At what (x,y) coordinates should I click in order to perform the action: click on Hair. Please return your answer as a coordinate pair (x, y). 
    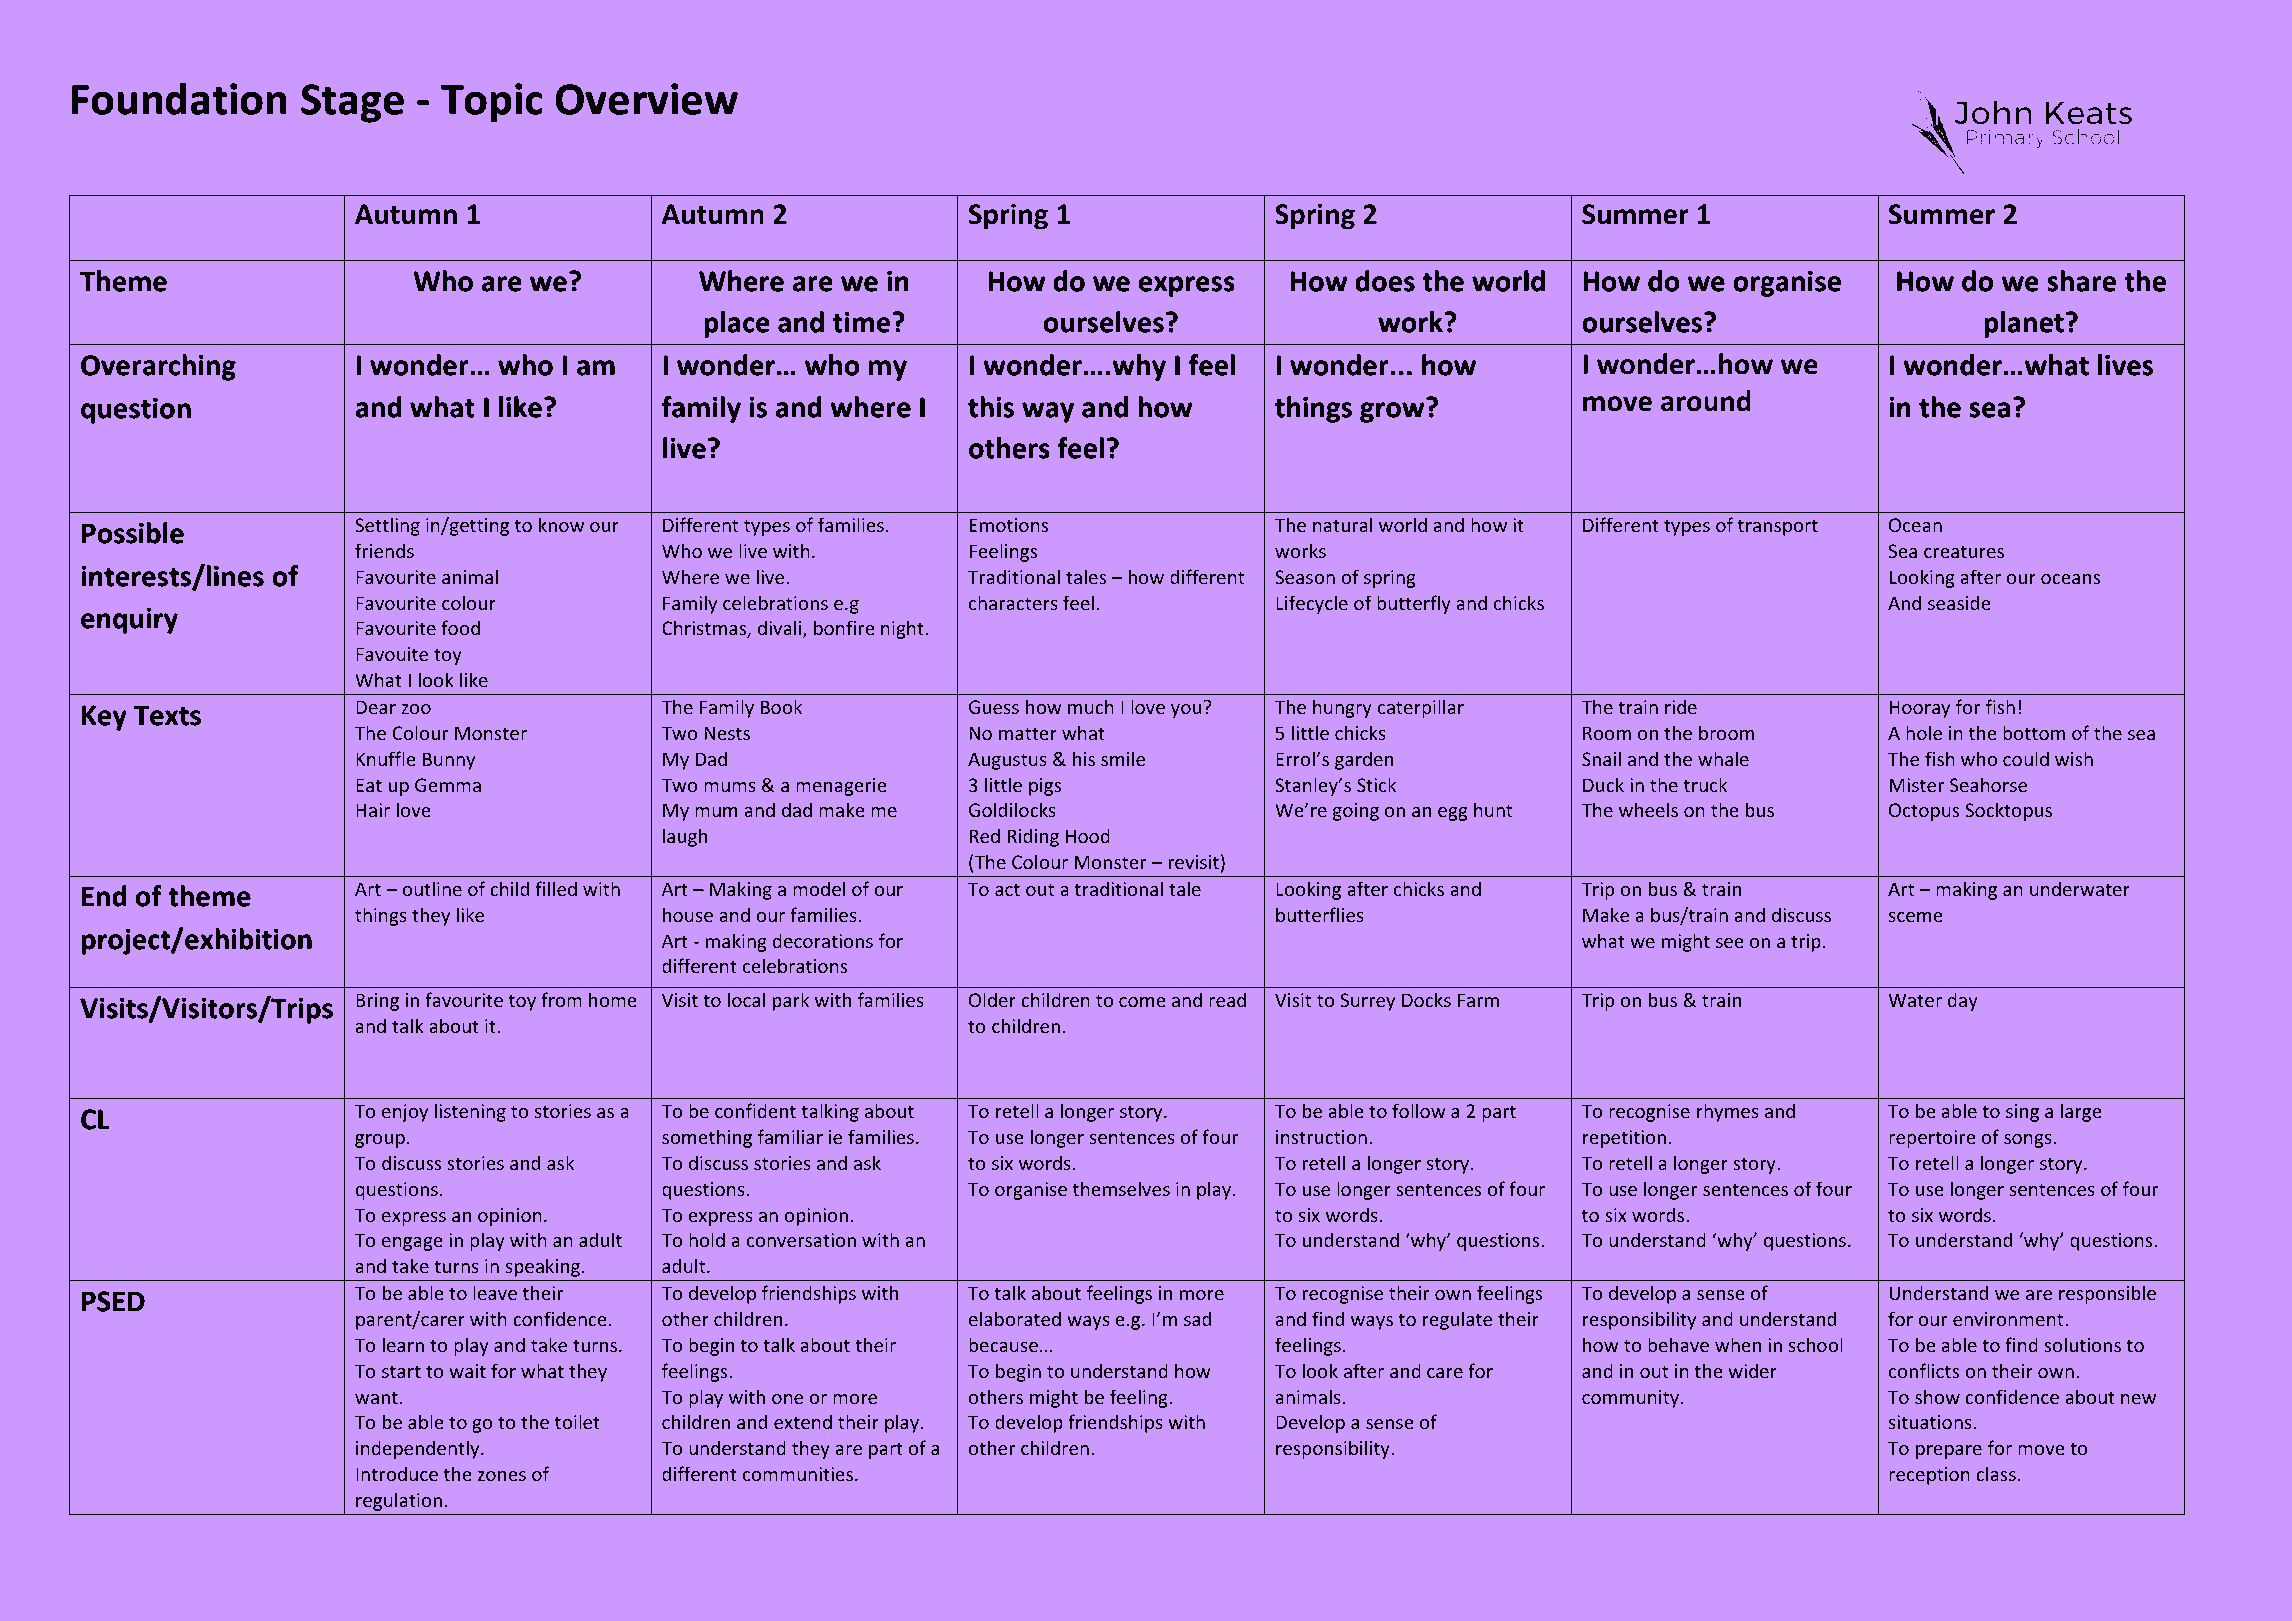
    Looking at the image, I should click on (373, 810).
